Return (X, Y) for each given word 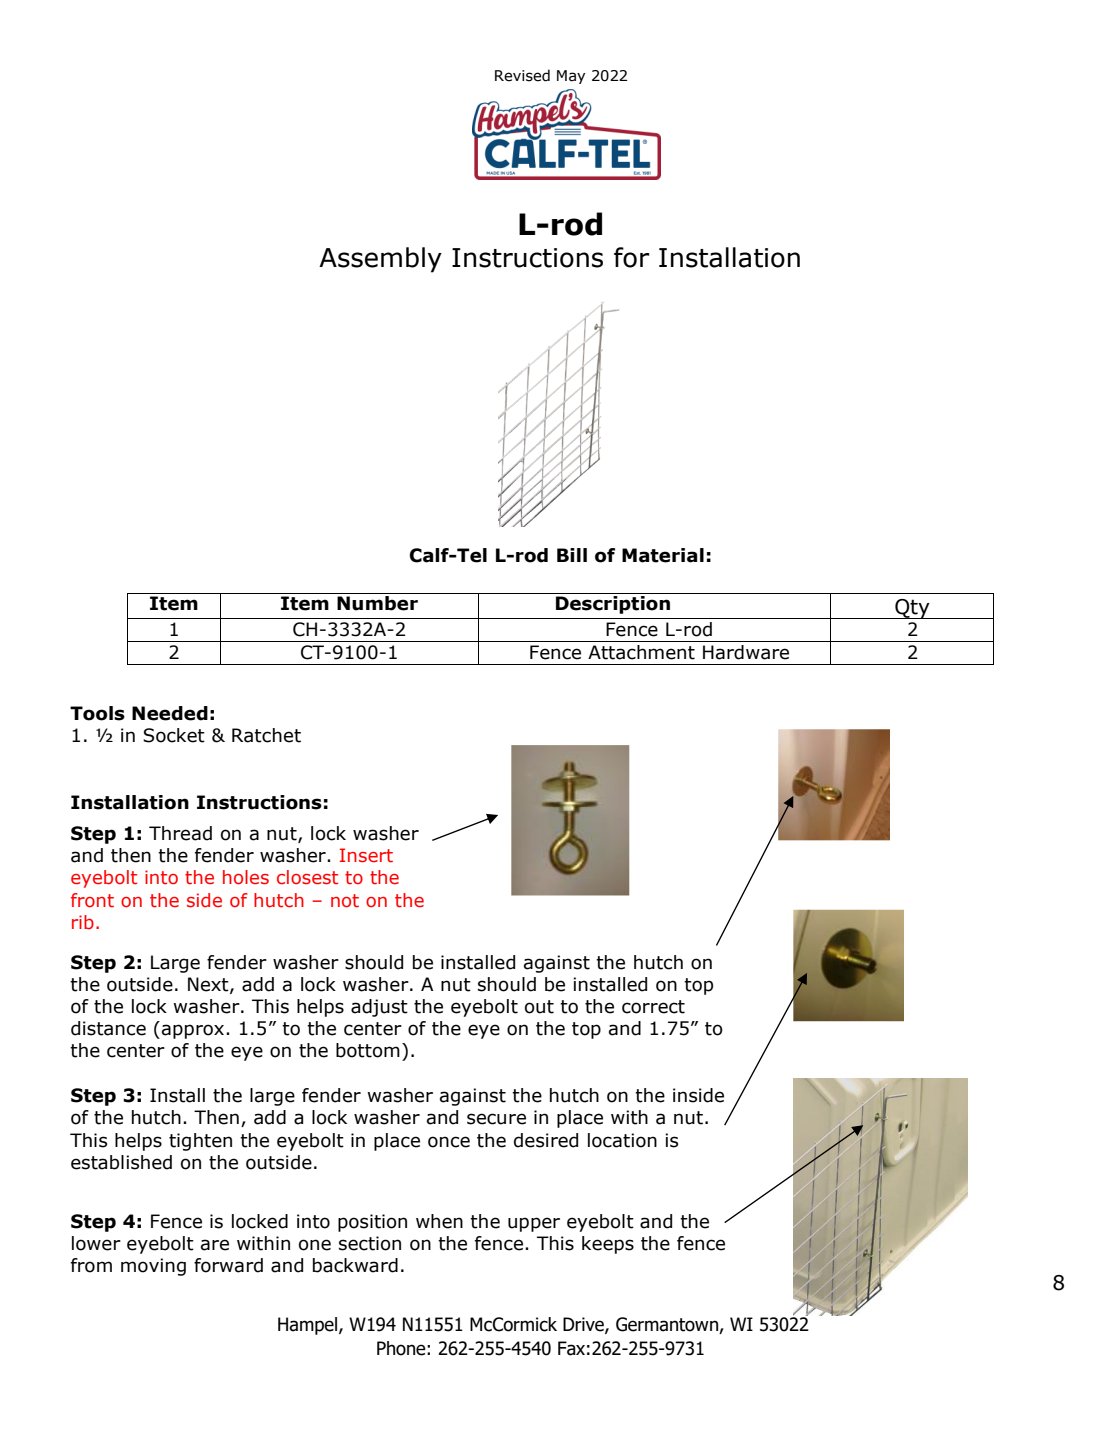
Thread (180, 833)
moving (153, 1267)
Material (663, 555)
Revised (522, 75)
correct (653, 1007)
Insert (366, 855)
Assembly (380, 260)
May (571, 77)
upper (534, 1224)
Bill (572, 555)
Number (377, 603)
